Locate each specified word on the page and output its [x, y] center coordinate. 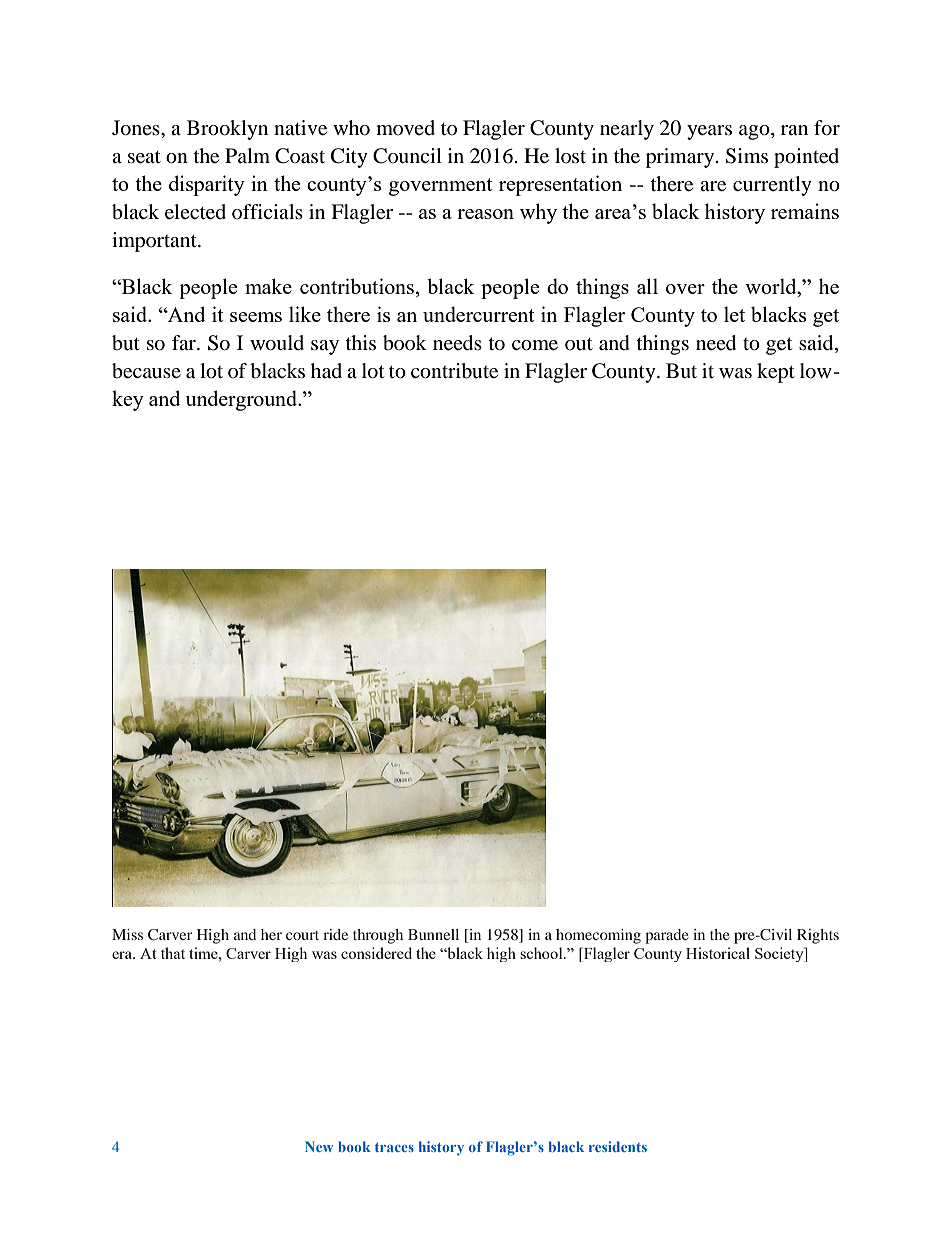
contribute [454, 371]
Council [407, 156]
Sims [746, 156]
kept [776, 373]
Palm [247, 155]
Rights [818, 936]
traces [394, 1147]
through [378, 936]
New [319, 1146]
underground [243, 400]
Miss [127, 934]
